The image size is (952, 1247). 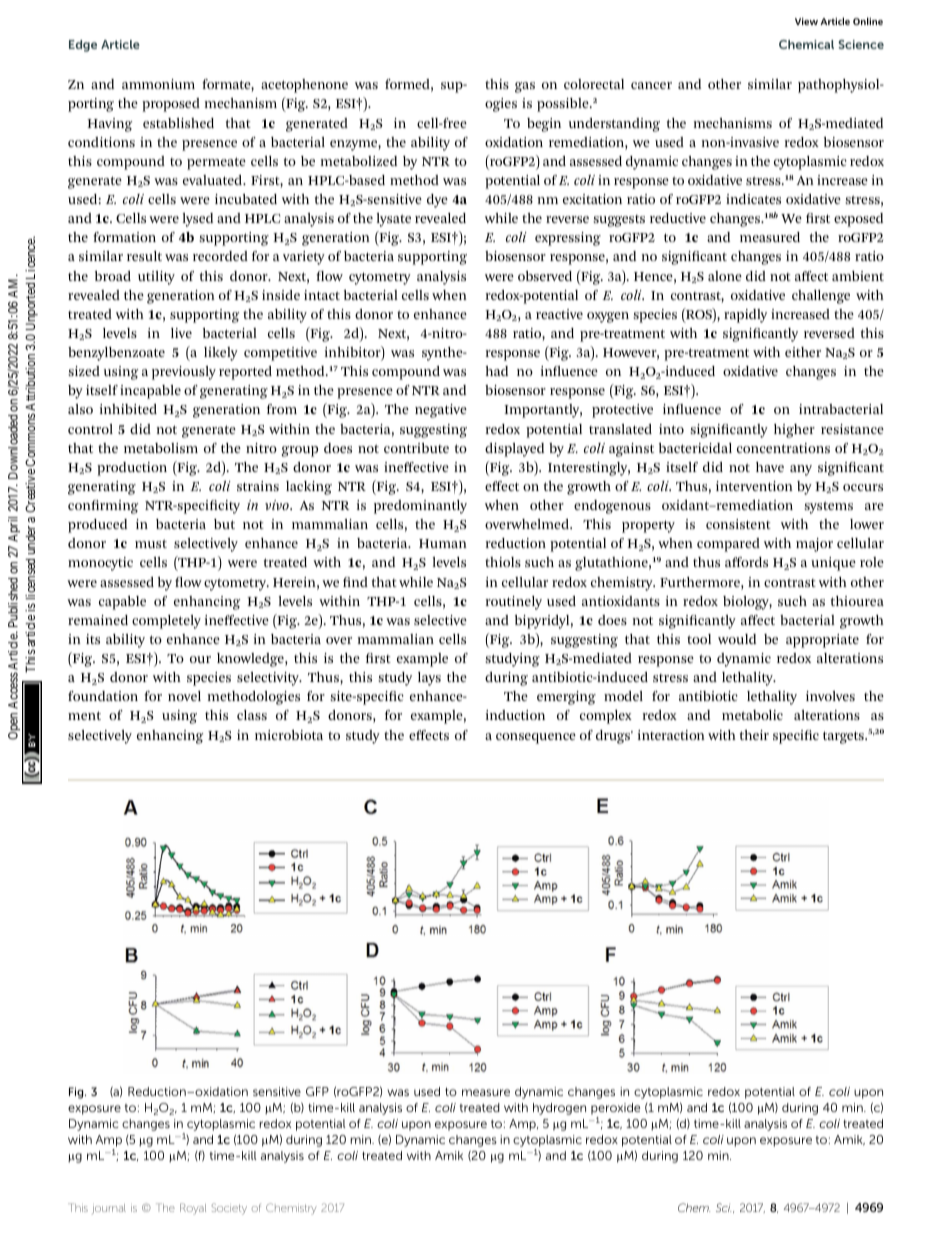 I want to click on Royal, so click(x=193, y=1209).
